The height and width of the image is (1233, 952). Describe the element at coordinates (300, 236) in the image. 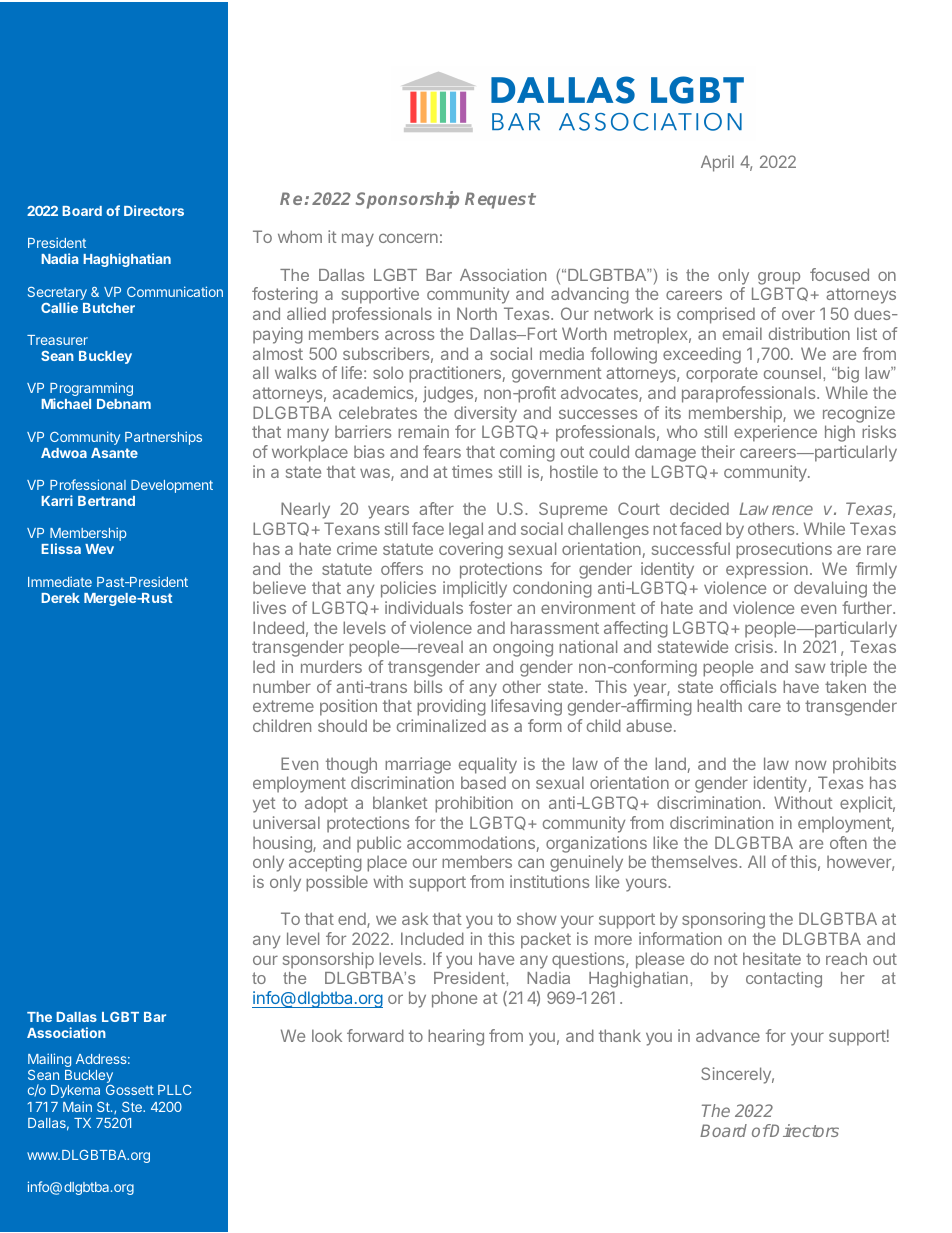

I see `whom` at that location.
